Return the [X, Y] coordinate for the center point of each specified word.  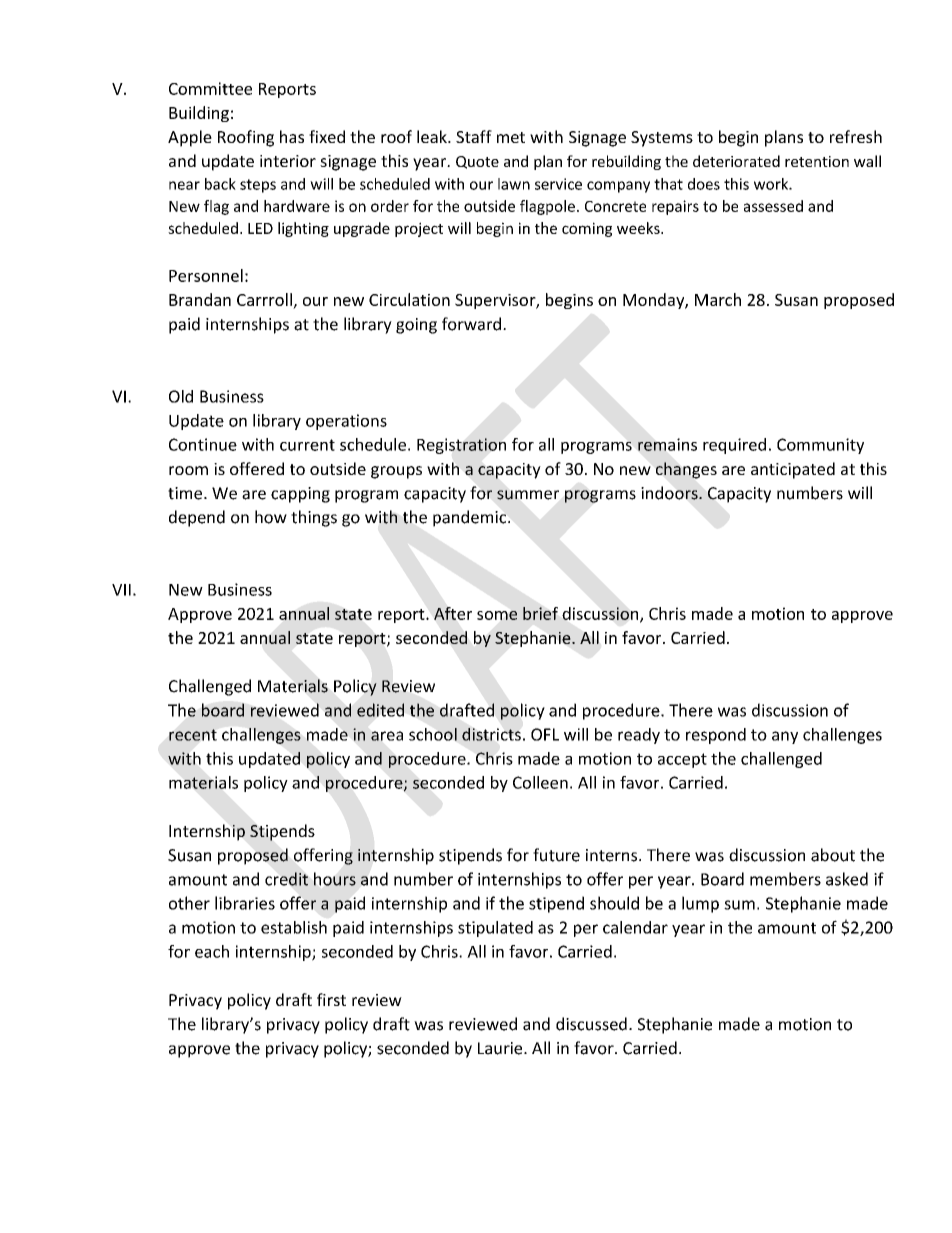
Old [181, 396]
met [511, 137]
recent [193, 735]
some [497, 615]
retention [817, 161]
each [212, 951]
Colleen [540, 782]
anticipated [793, 470]
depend [197, 518]
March [718, 299]
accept [682, 760]
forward [471, 324]
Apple [190, 138]
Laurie [501, 1048]
